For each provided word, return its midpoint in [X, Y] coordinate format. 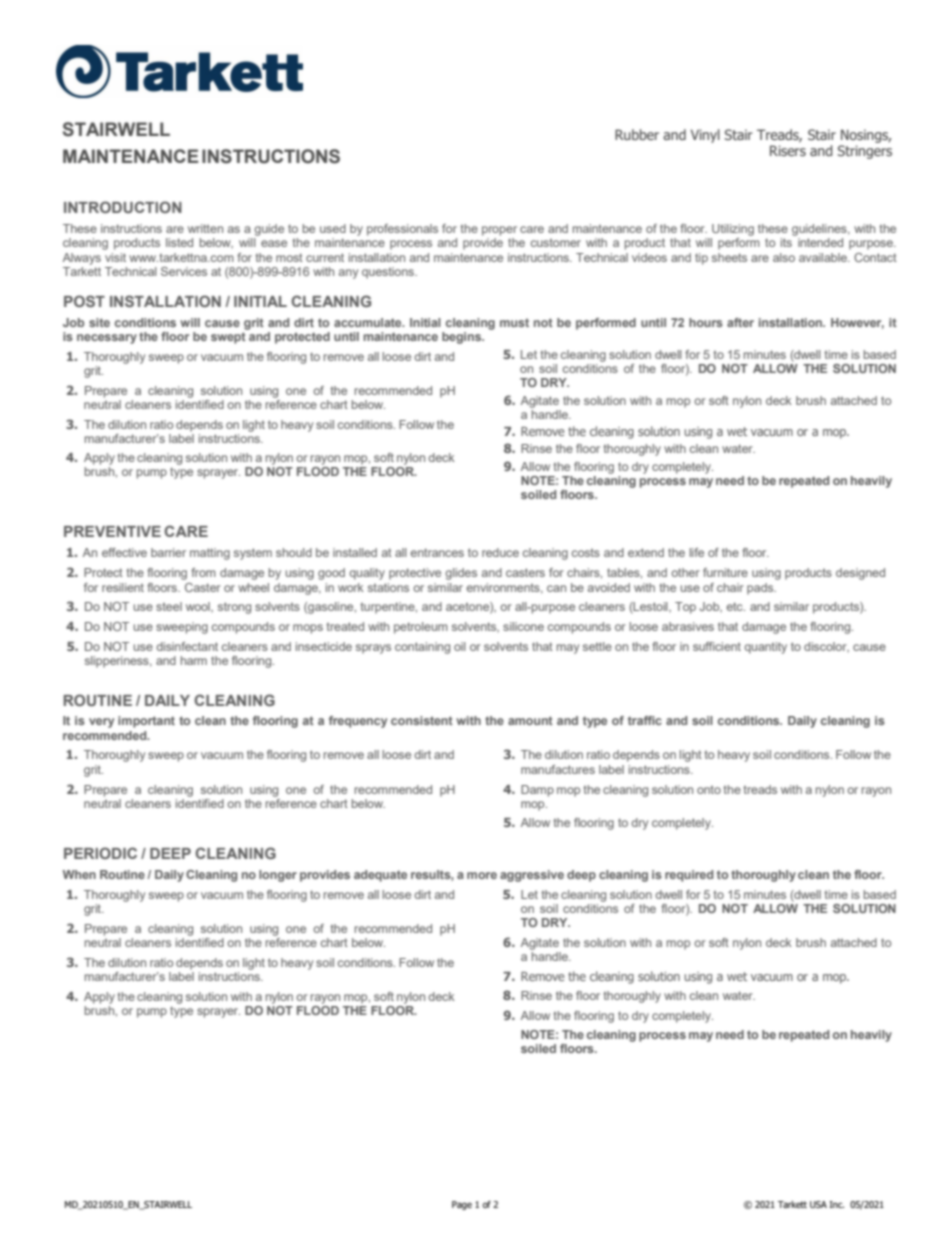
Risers [788, 150]
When [79, 874]
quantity [765, 648]
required [689, 876]
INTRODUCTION [123, 207]
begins [462, 338]
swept [228, 338]
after [740, 322]
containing [422, 648]
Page [462, 1205]
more [482, 875]
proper [499, 231]
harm [194, 660]
